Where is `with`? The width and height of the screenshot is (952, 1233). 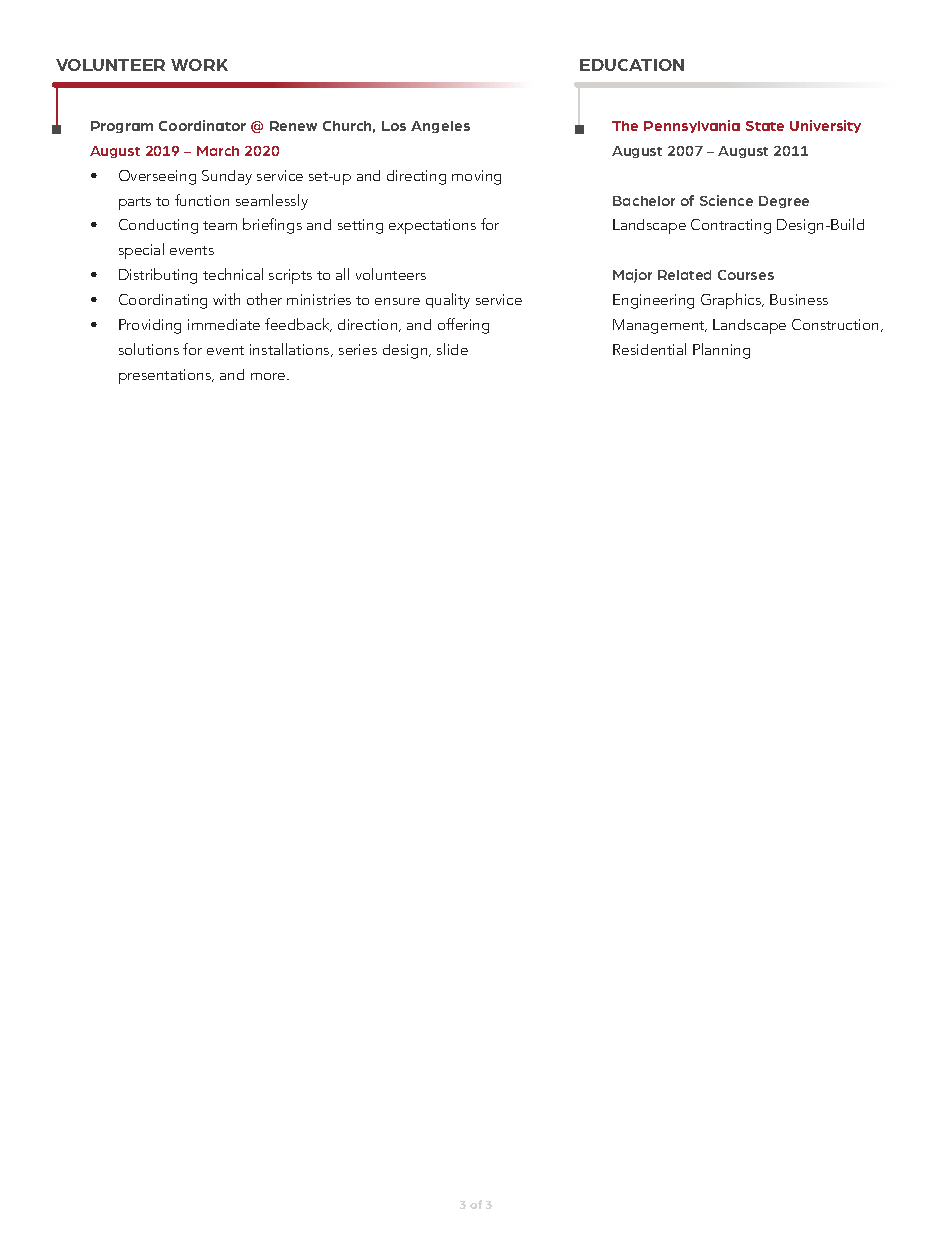 with is located at coordinates (226, 299).
